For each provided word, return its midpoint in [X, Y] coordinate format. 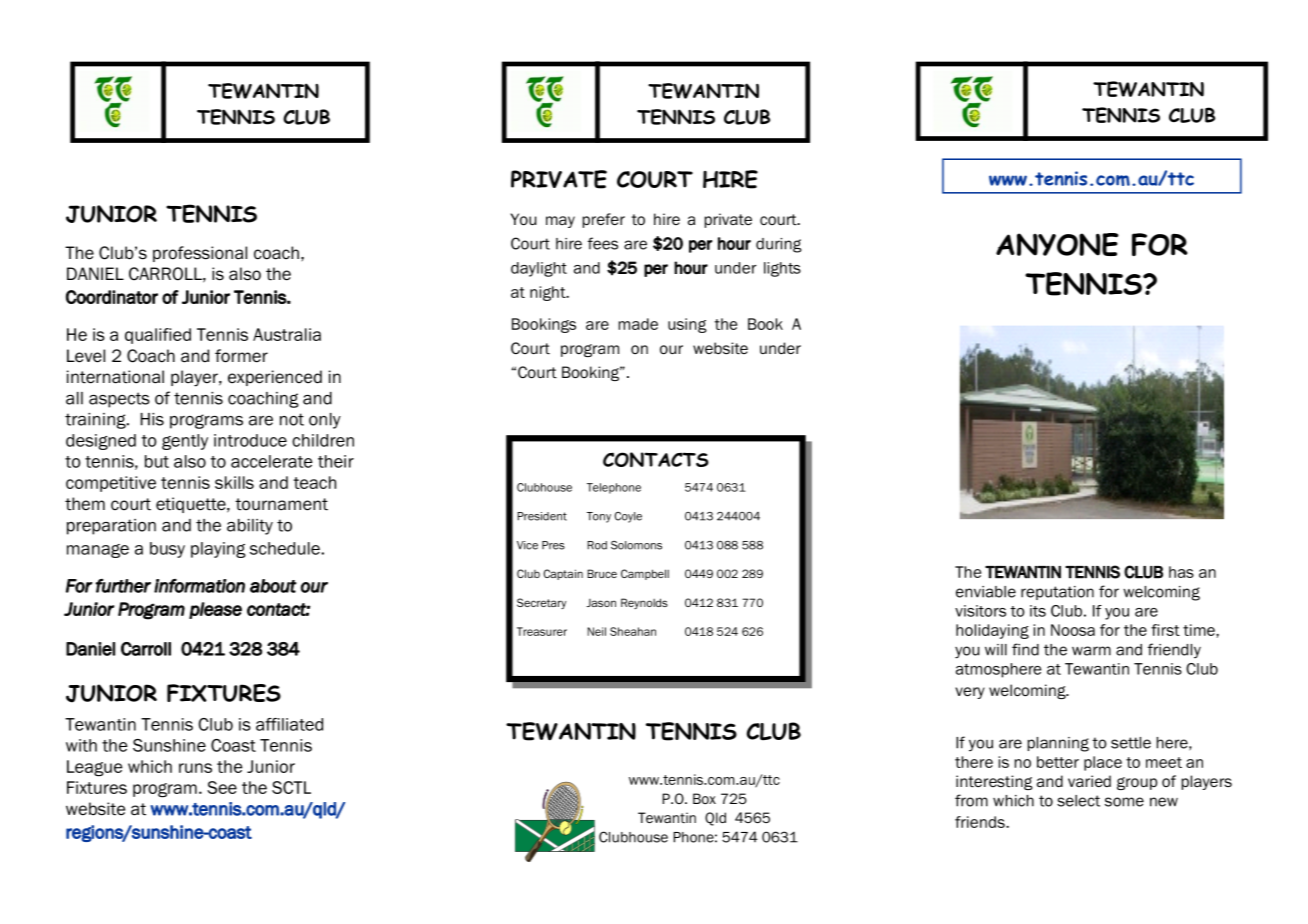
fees [603, 243]
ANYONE [1057, 244]
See [222, 787]
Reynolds [644, 603]
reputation [1057, 593]
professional [200, 254]
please [215, 610]
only [325, 421]
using [687, 325]
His [152, 419]
